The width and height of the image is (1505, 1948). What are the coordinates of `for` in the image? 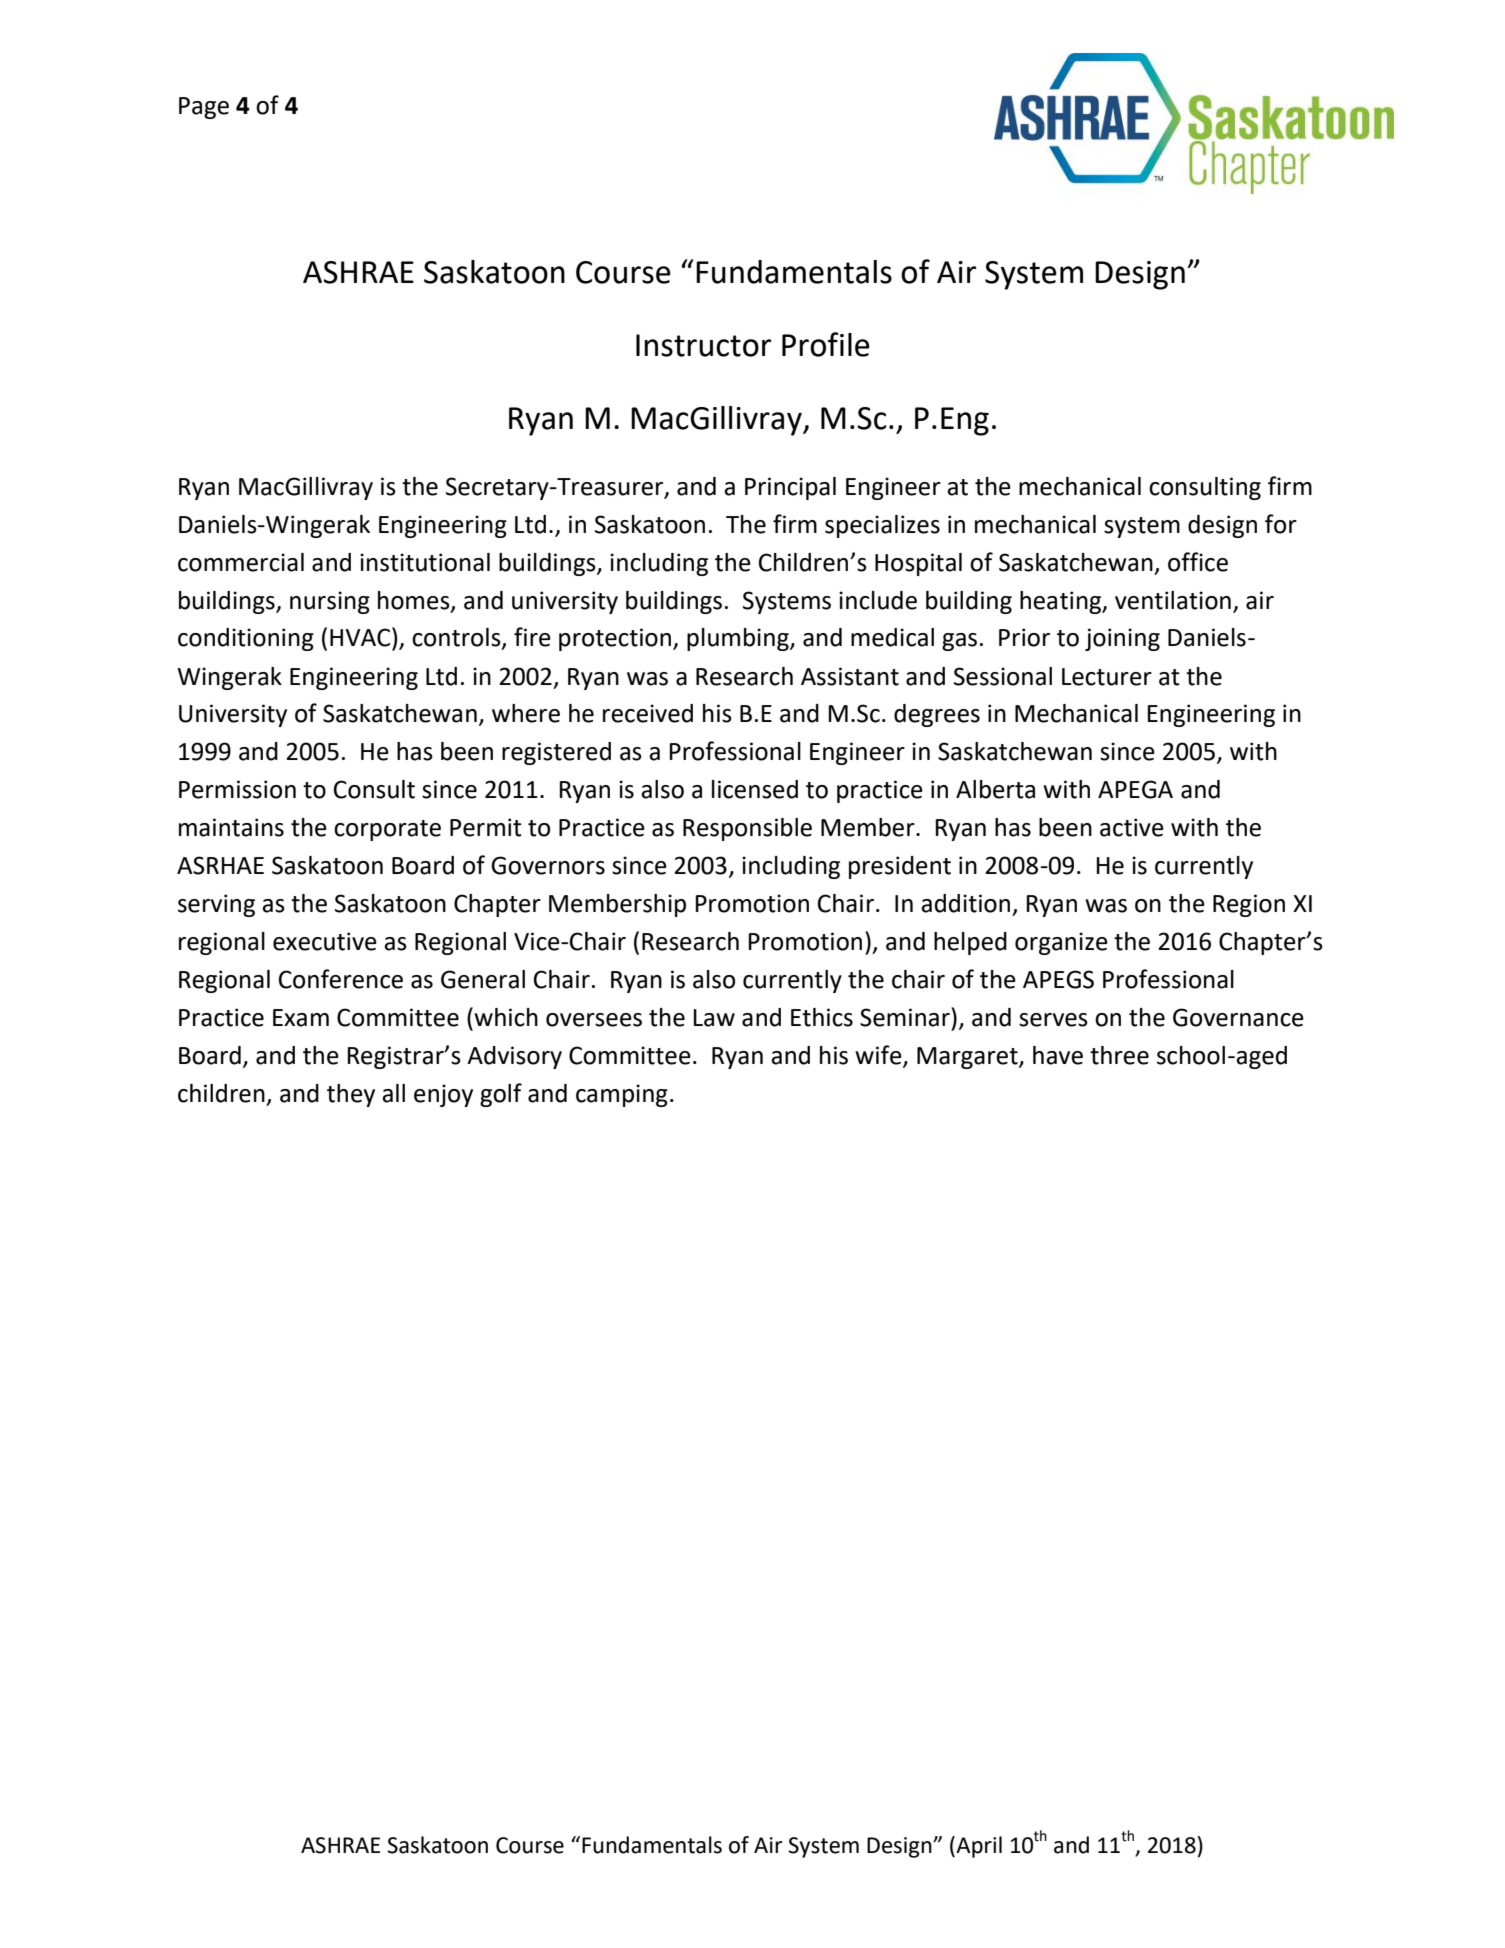 It's located at (1281, 524).
